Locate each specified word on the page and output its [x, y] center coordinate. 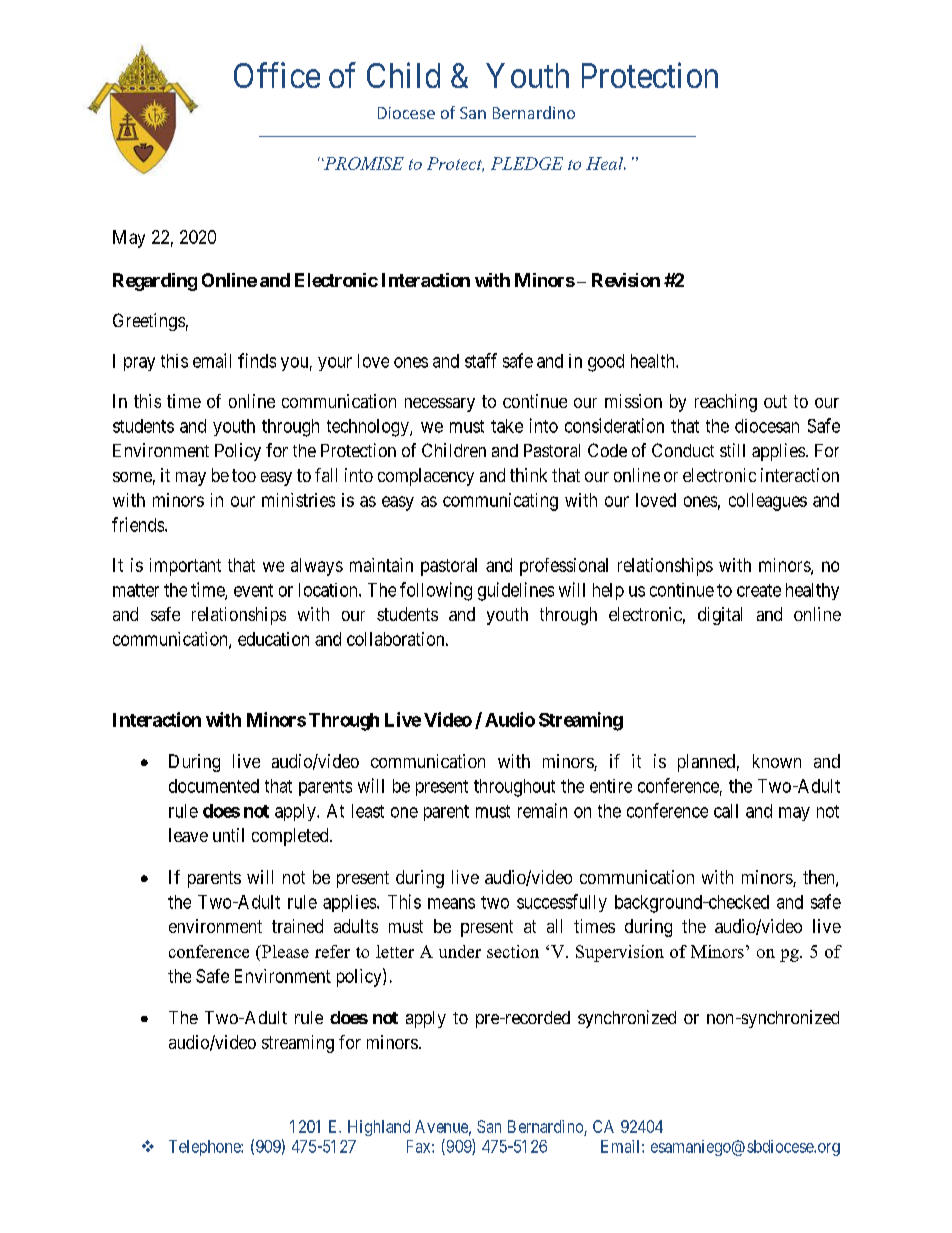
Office [277, 75]
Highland [379, 1128]
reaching [726, 403]
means [451, 903]
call [726, 811]
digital [720, 616]
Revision [626, 280]
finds [257, 360]
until [228, 835]
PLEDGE [527, 163]
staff [481, 360]
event [253, 590]
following [436, 591]
